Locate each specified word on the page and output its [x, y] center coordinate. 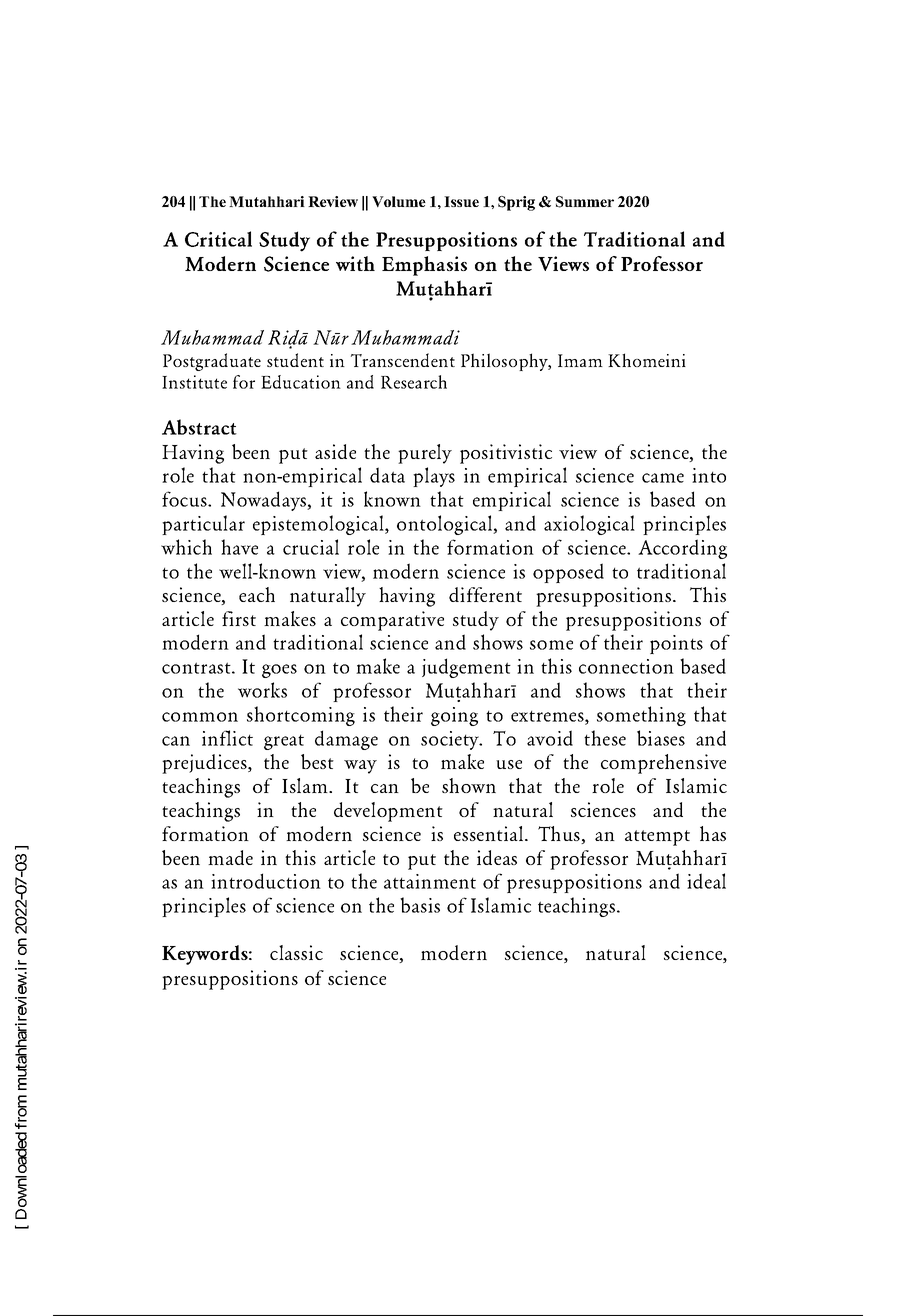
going [454, 716]
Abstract [199, 427]
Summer [585, 202]
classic [296, 952]
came [663, 478]
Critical [218, 239]
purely [425, 454]
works [262, 690]
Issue [461, 201]
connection [626, 666]
